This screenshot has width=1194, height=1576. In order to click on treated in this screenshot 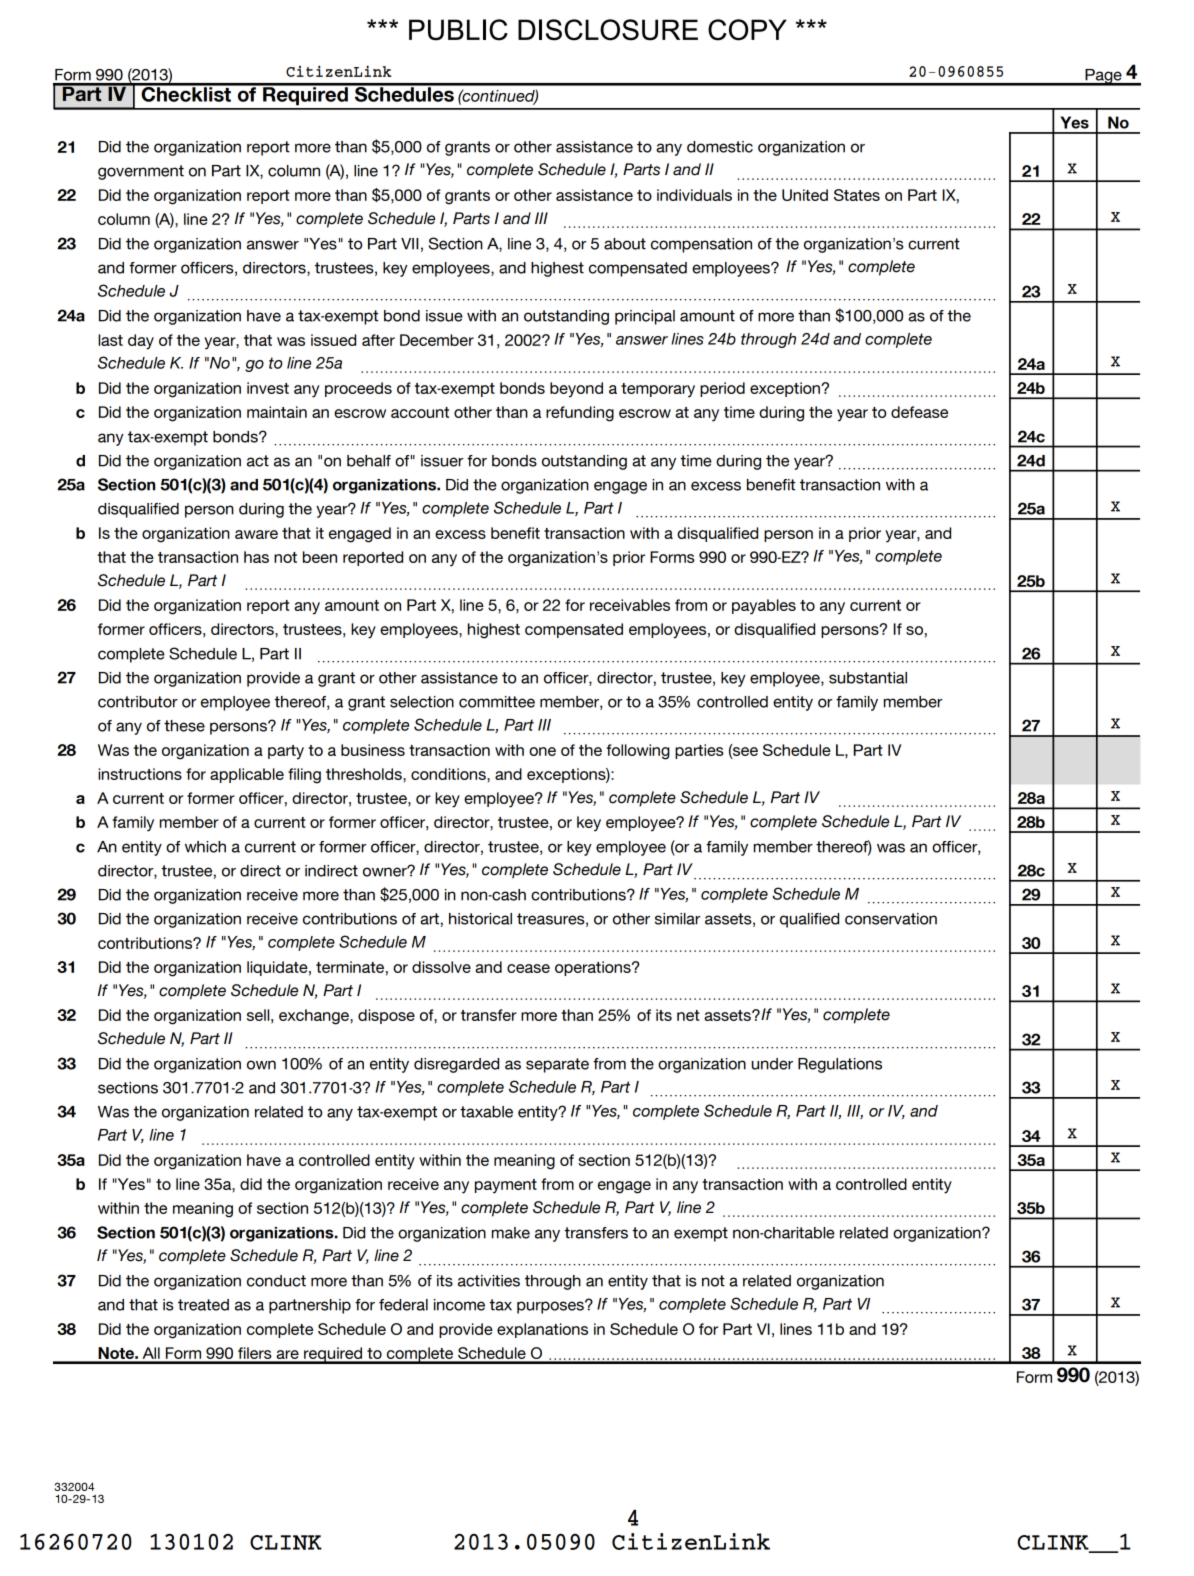, I will do `click(203, 1305)`.
